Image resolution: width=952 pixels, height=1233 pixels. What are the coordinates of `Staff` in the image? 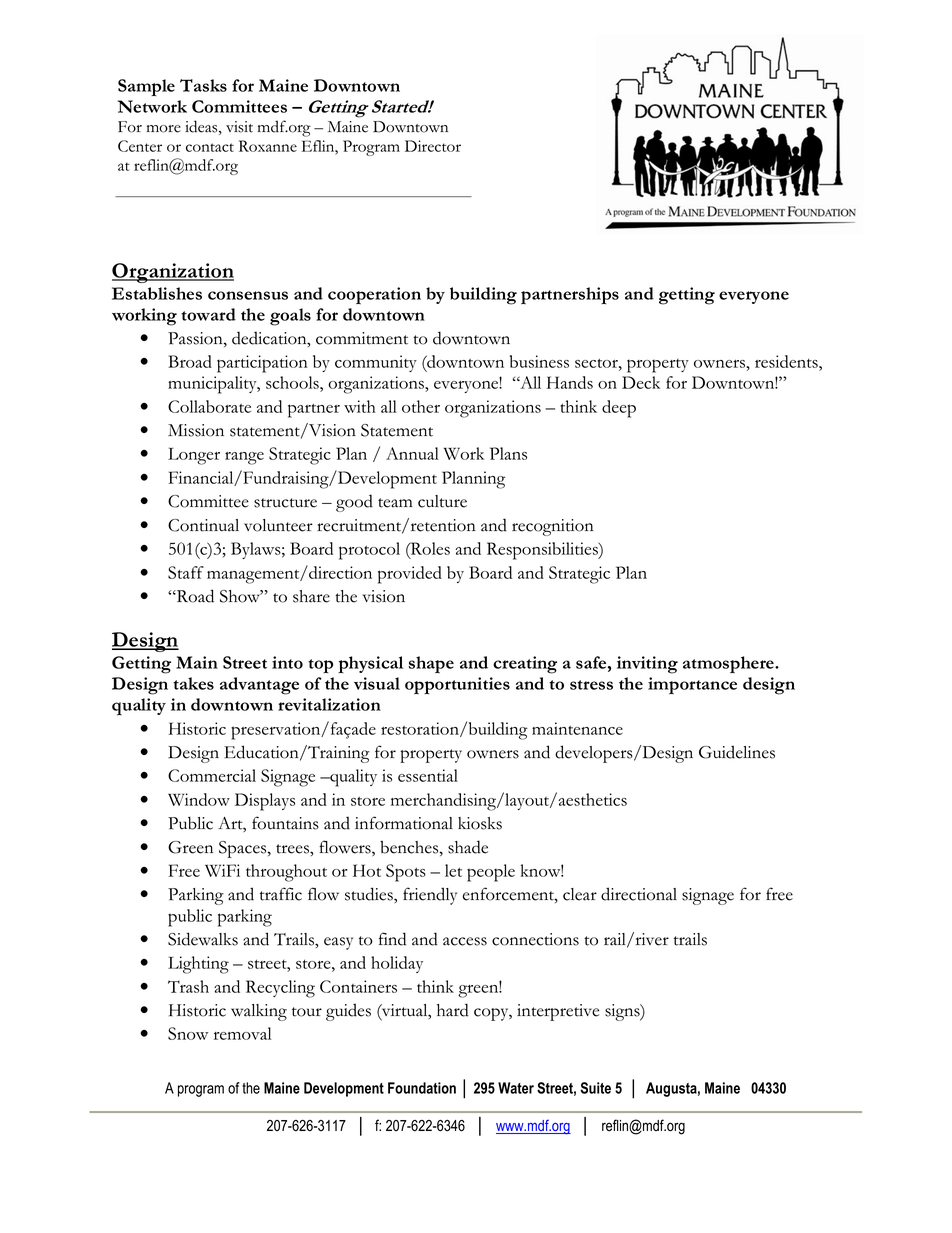 It's located at (186, 572).
